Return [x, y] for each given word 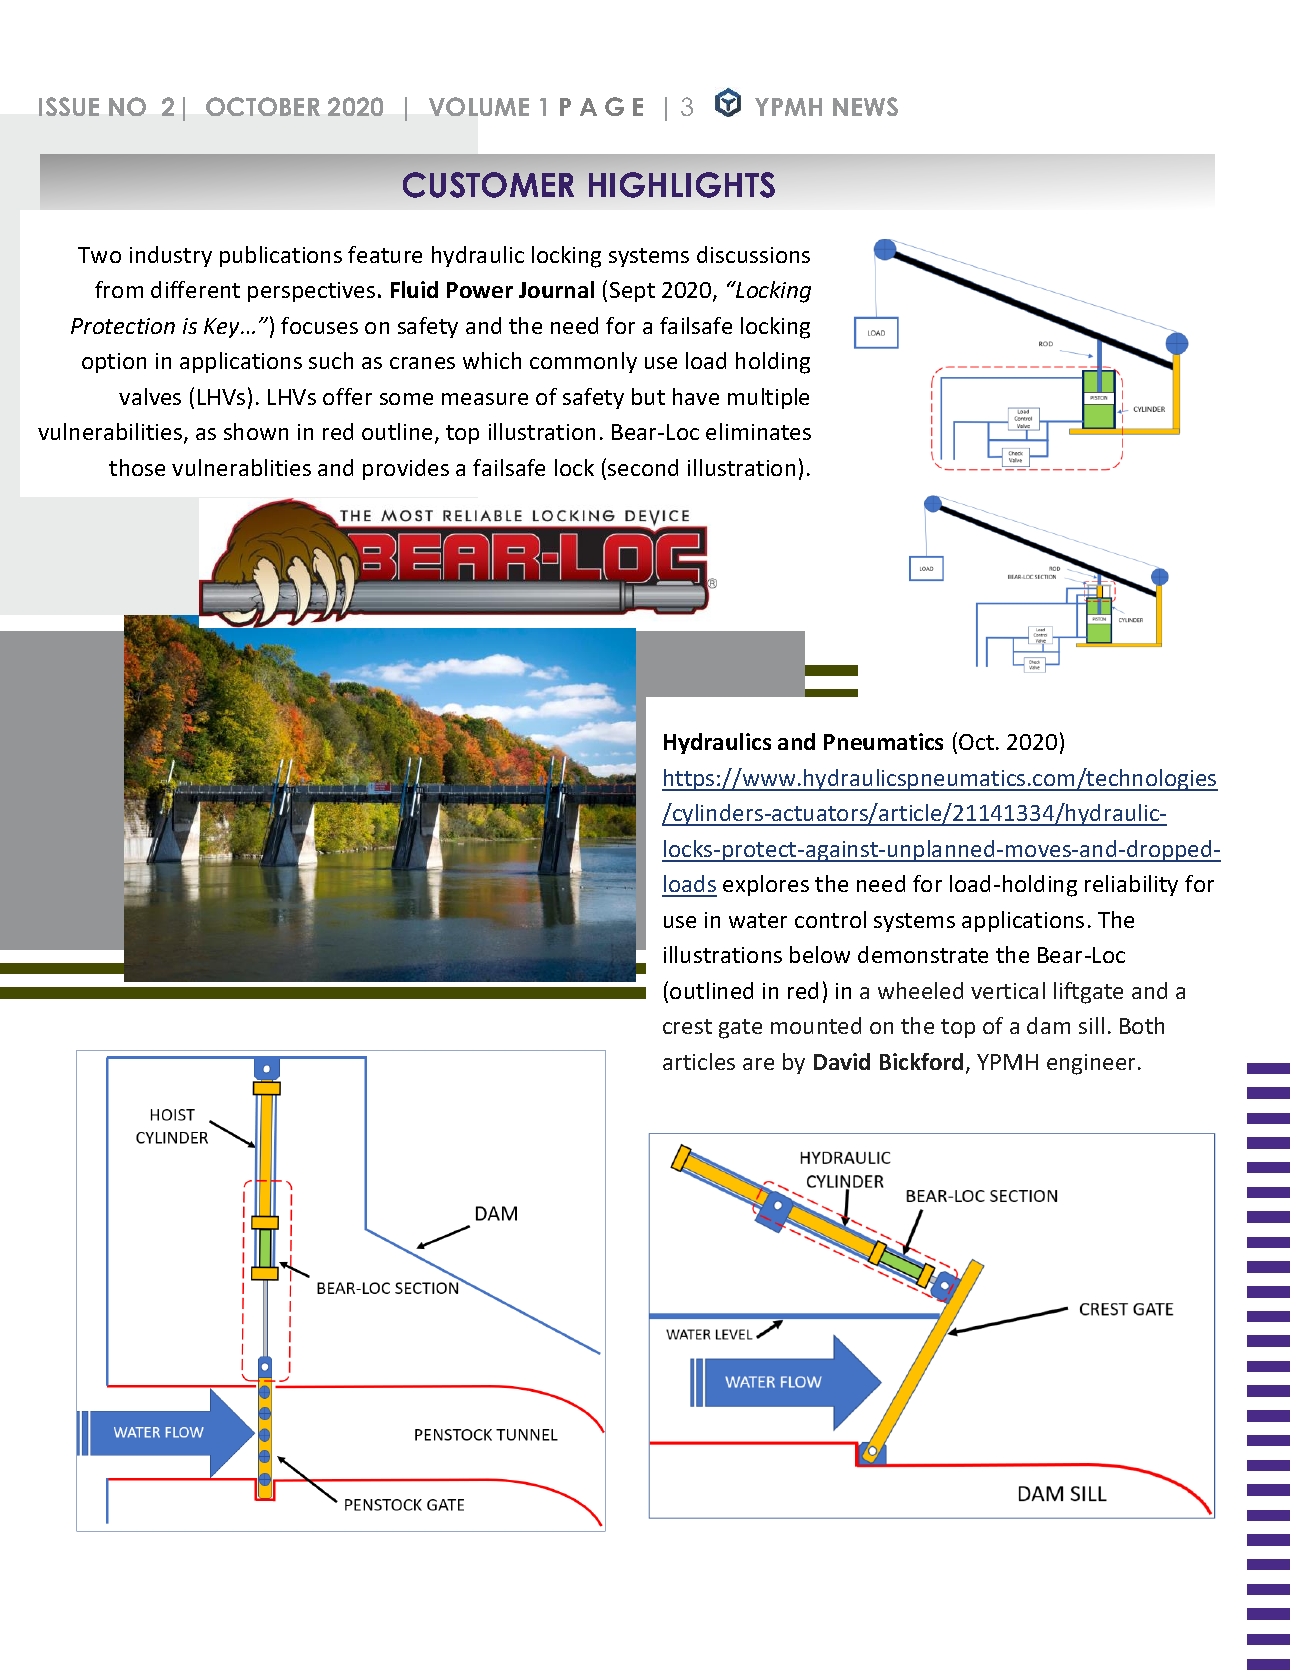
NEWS [865, 106]
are [758, 1064]
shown [256, 431]
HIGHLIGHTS [682, 185]
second [643, 467]
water [758, 920]
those [137, 467]
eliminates [758, 431]
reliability [1131, 885]
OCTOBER [263, 106]
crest [687, 1026]
